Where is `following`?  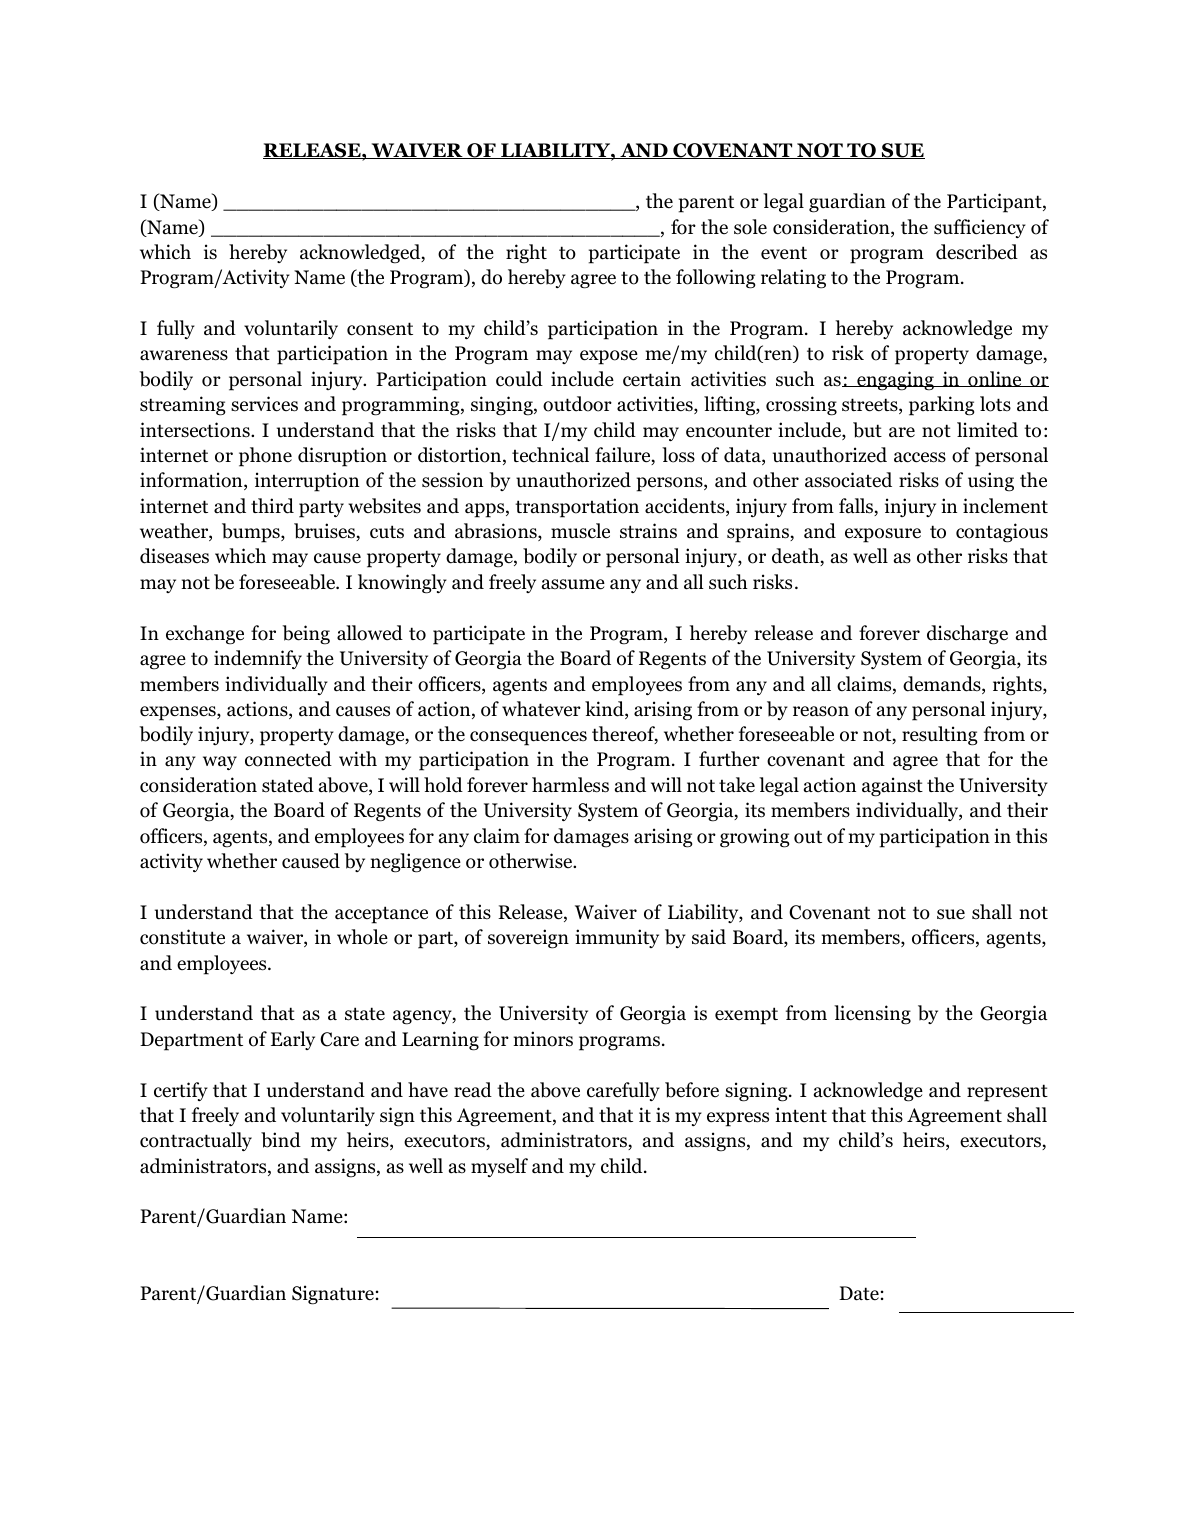 following is located at coordinates (715, 279).
